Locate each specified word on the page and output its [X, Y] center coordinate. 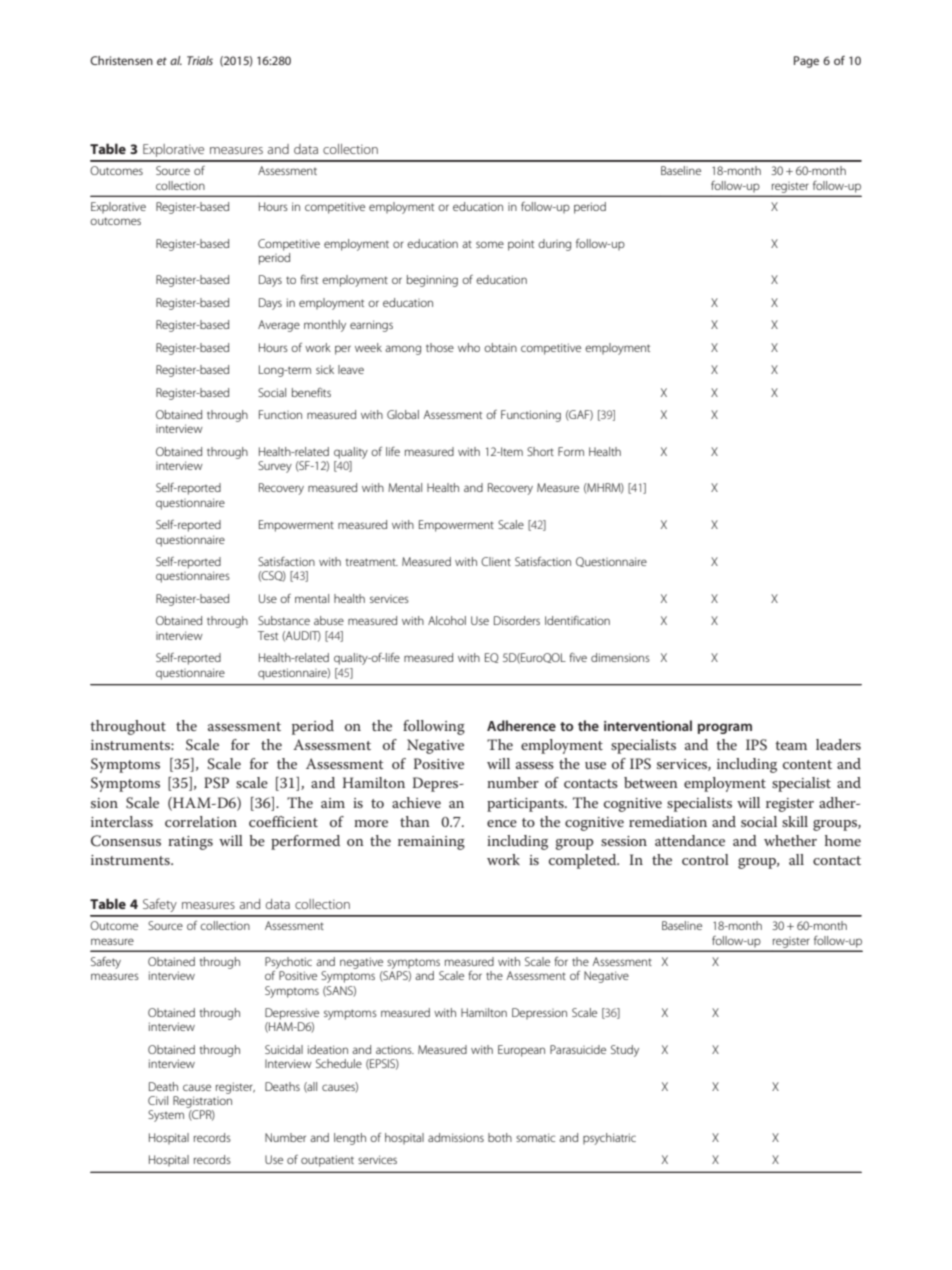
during [554, 245]
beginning [432, 281]
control [705, 859]
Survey [275, 467]
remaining [431, 843]
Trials [200, 60]
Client [496, 561]
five [578, 657]
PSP [216, 783]
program [725, 728]
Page [806, 62]
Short [540, 451]
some [490, 244]
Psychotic [288, 964]
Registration [202, 1102]
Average [279, 326]
